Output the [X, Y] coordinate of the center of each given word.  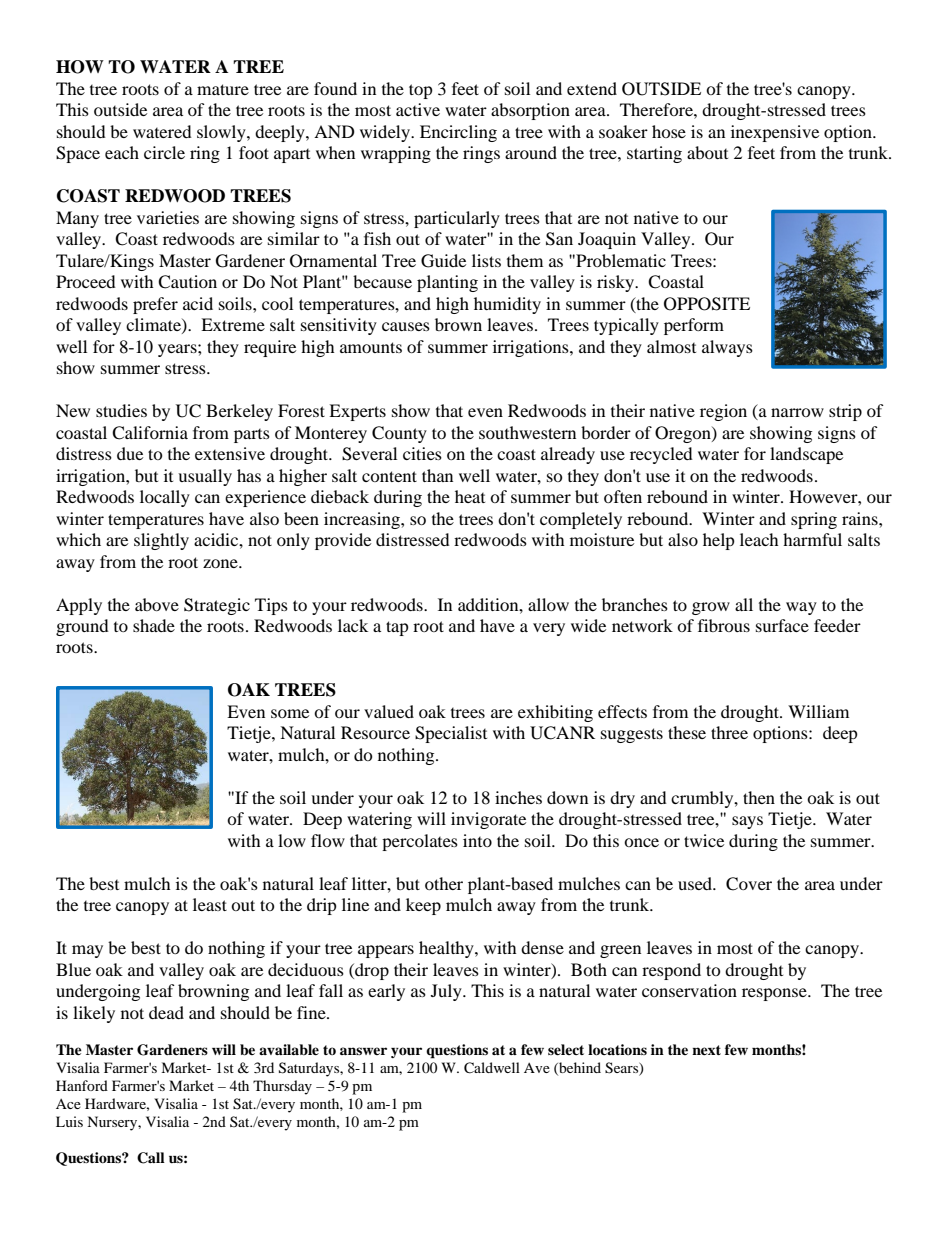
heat [470, 496]
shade [154, 625]
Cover [749, 884]
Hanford [82, 1085]
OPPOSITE [707, 304]
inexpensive [775, 133]
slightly [161, 541]
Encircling [458, 133]
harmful [812, 539]
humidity [507, 305]
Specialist [451, 734]
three [729, 732]
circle [164, 152]
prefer [155, 305]
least [210, 904]
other [444, 883]
